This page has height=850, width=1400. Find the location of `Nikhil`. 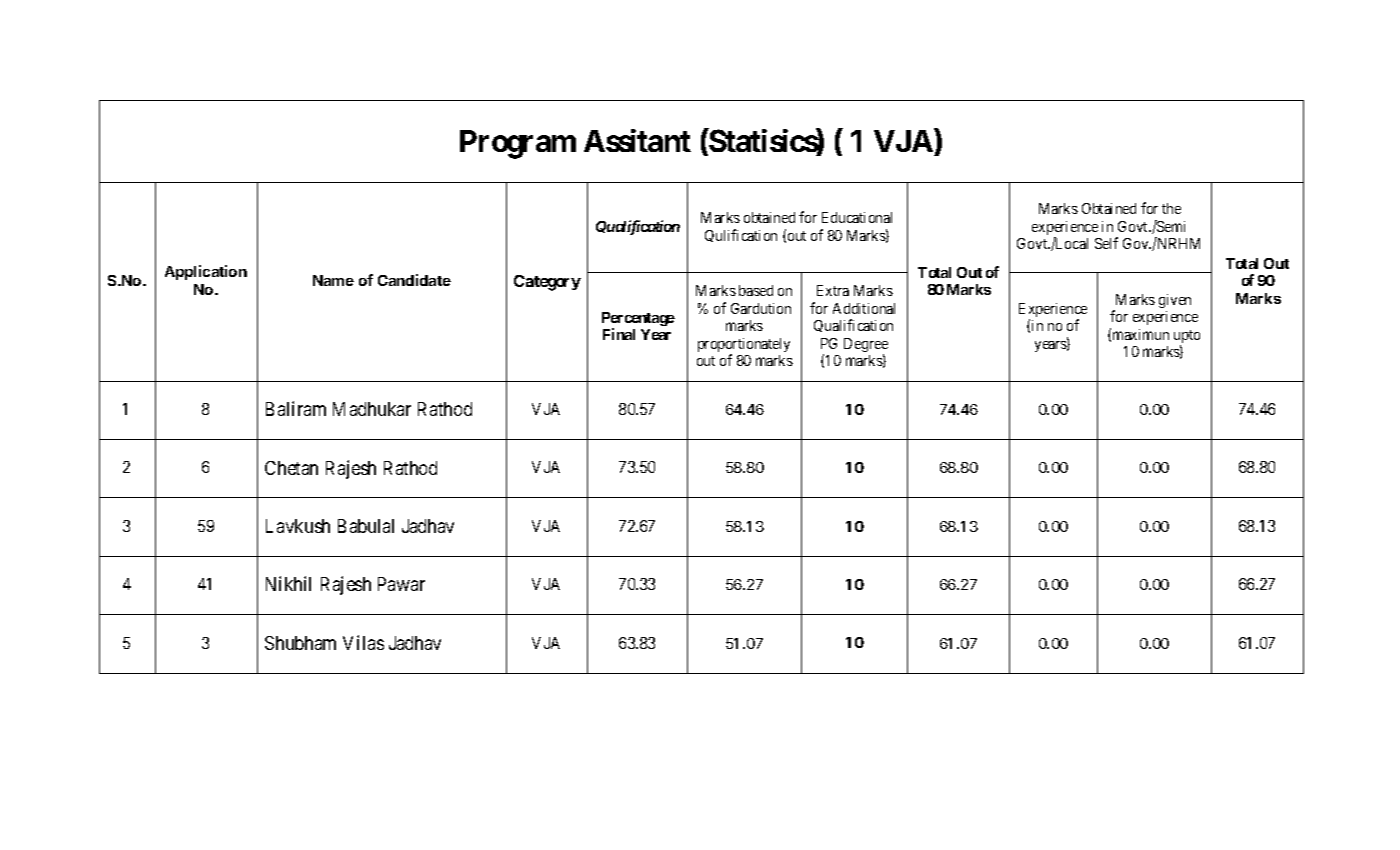

Nikhil is located at coordinates (288, 583).
